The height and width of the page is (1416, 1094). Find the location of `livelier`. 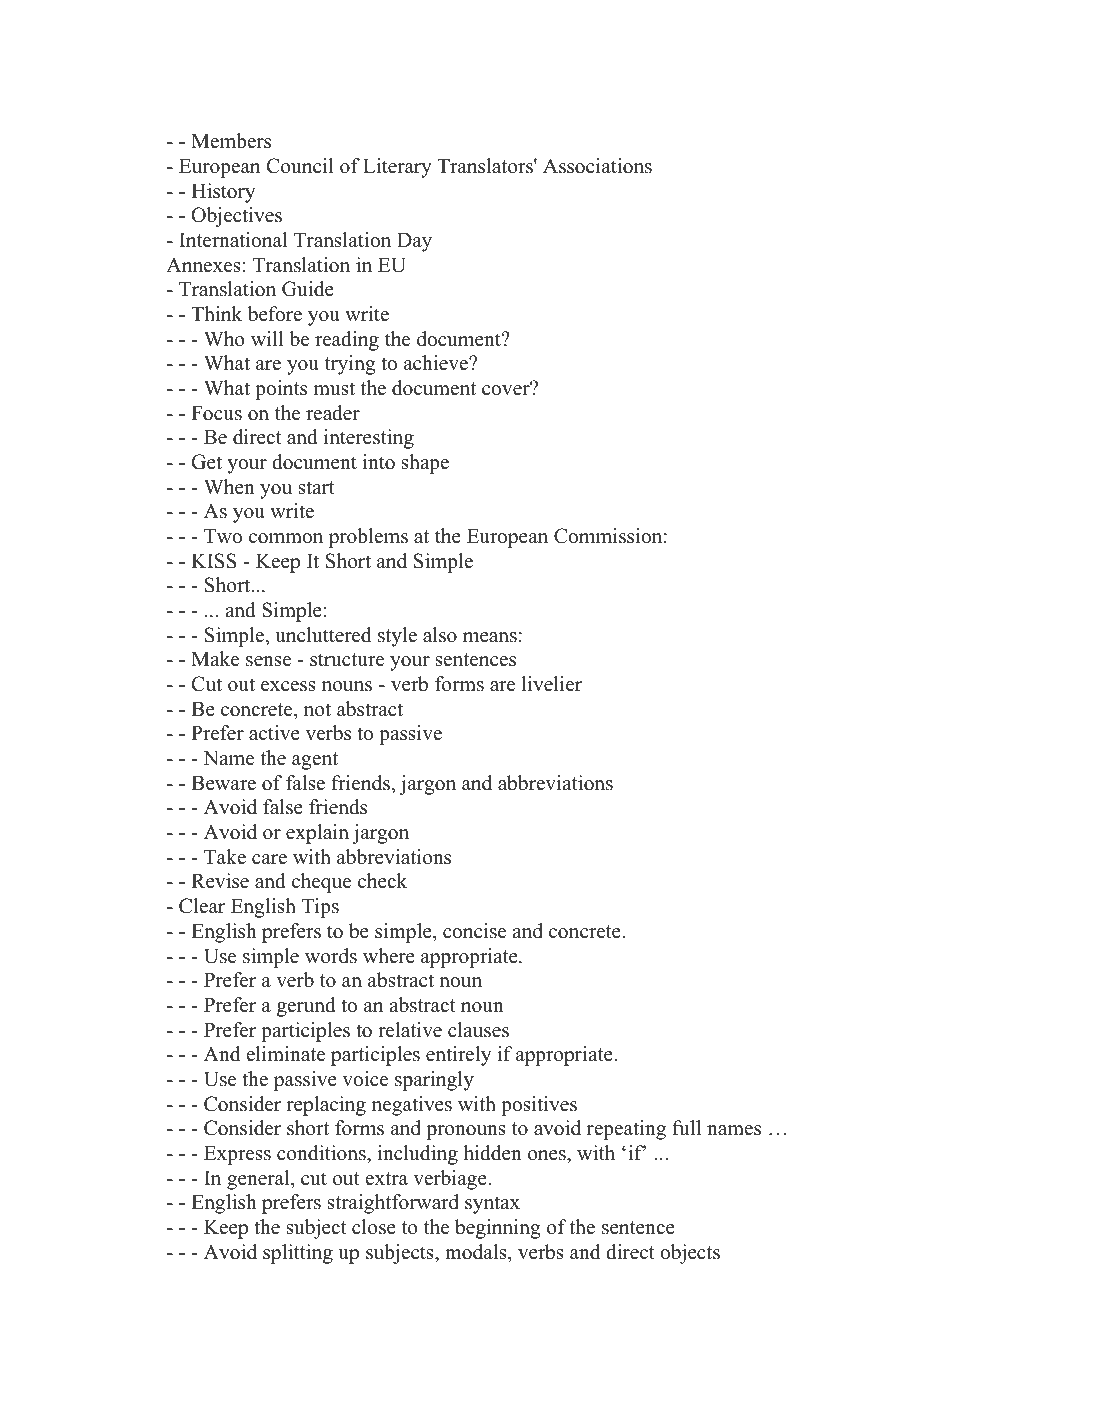

livelier is located at coordinates (552, 684).
